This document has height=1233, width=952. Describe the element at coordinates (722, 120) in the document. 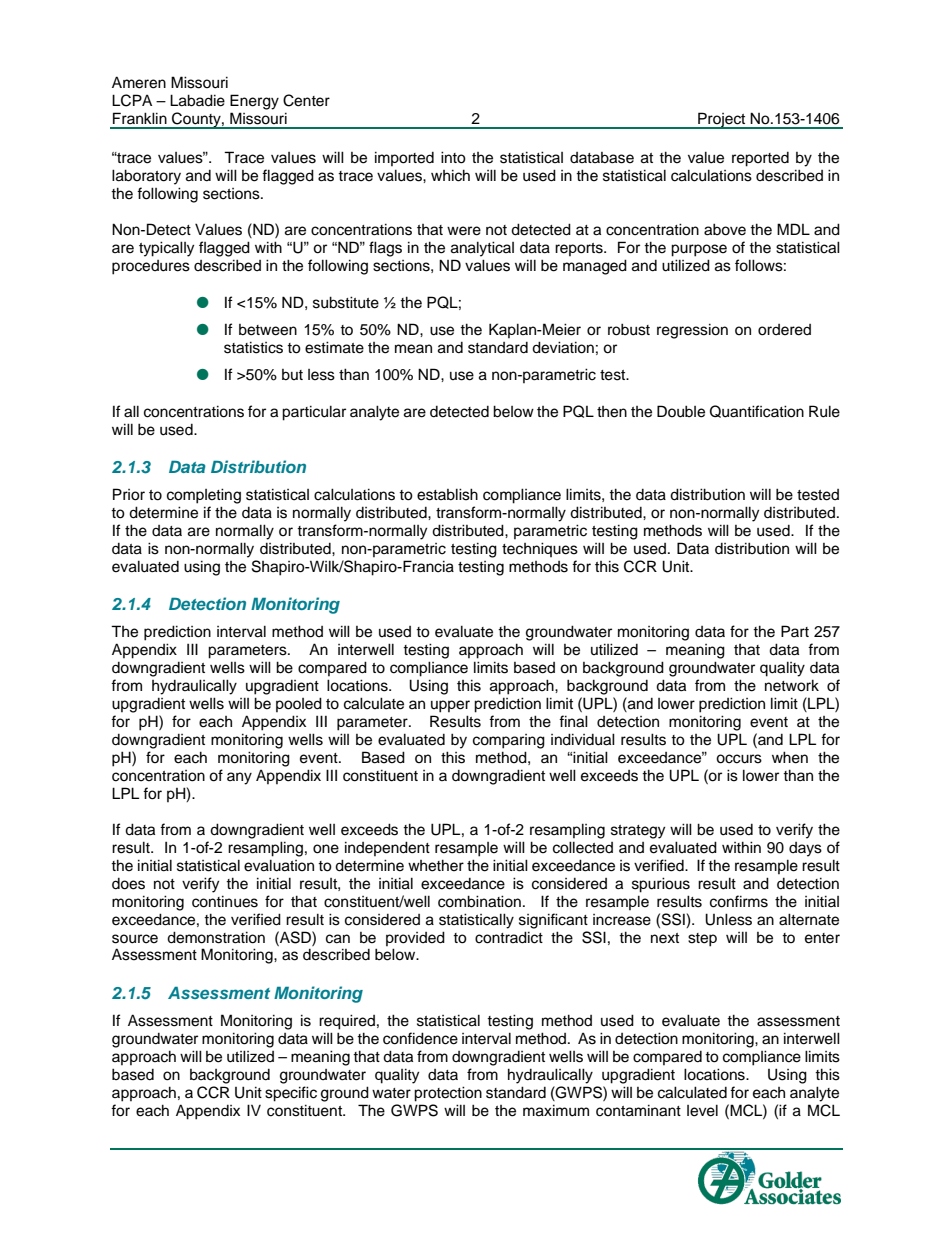

I see `Project` at that location.
